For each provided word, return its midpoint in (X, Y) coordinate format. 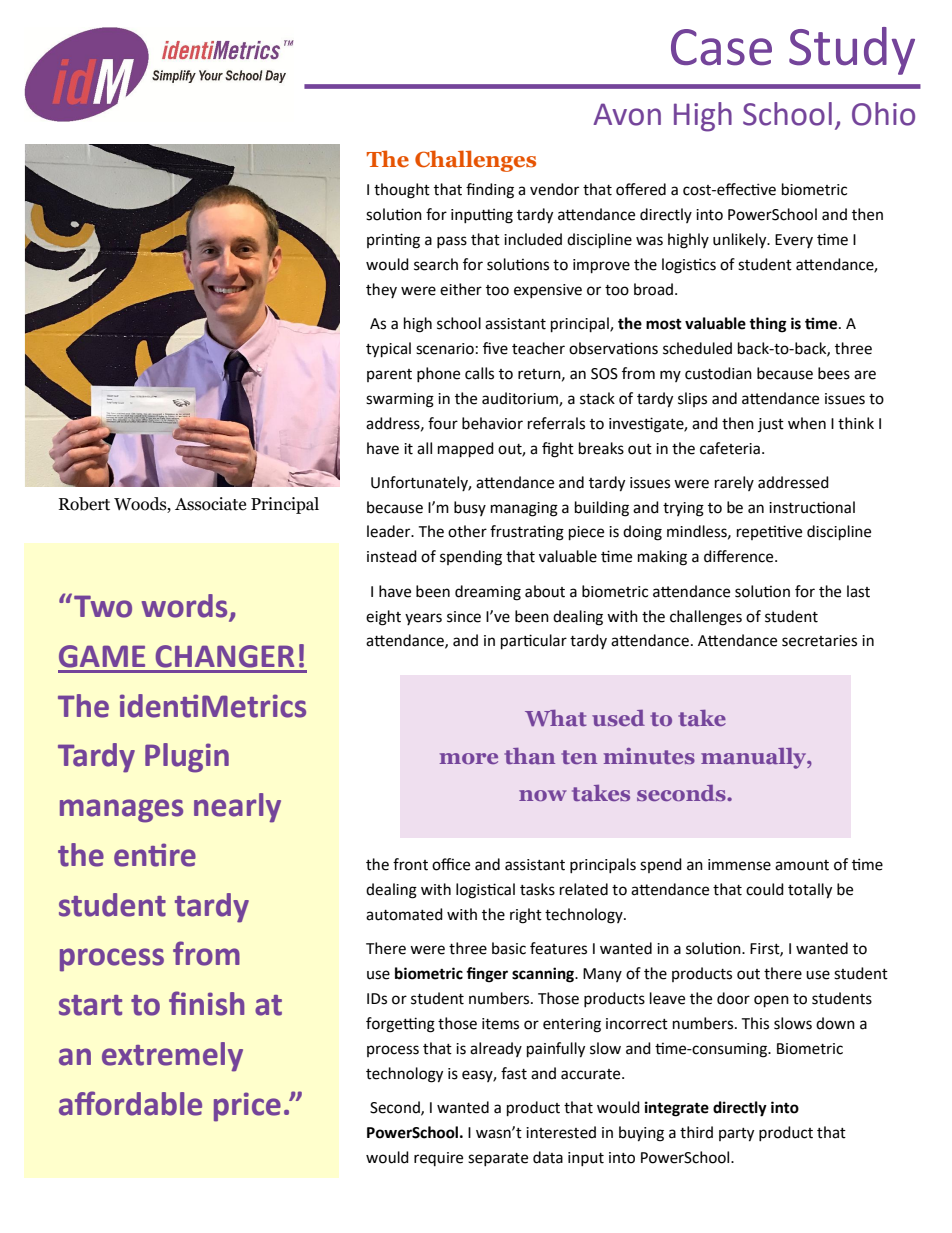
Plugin (187, 758)
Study (852, 51)
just (771, 425)
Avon (627, 114)
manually (755, 758)
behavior (492, 423)
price (247, 1107)
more (469, 758)
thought (402, 191)
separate (498, 1159)
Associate (210, 504)
